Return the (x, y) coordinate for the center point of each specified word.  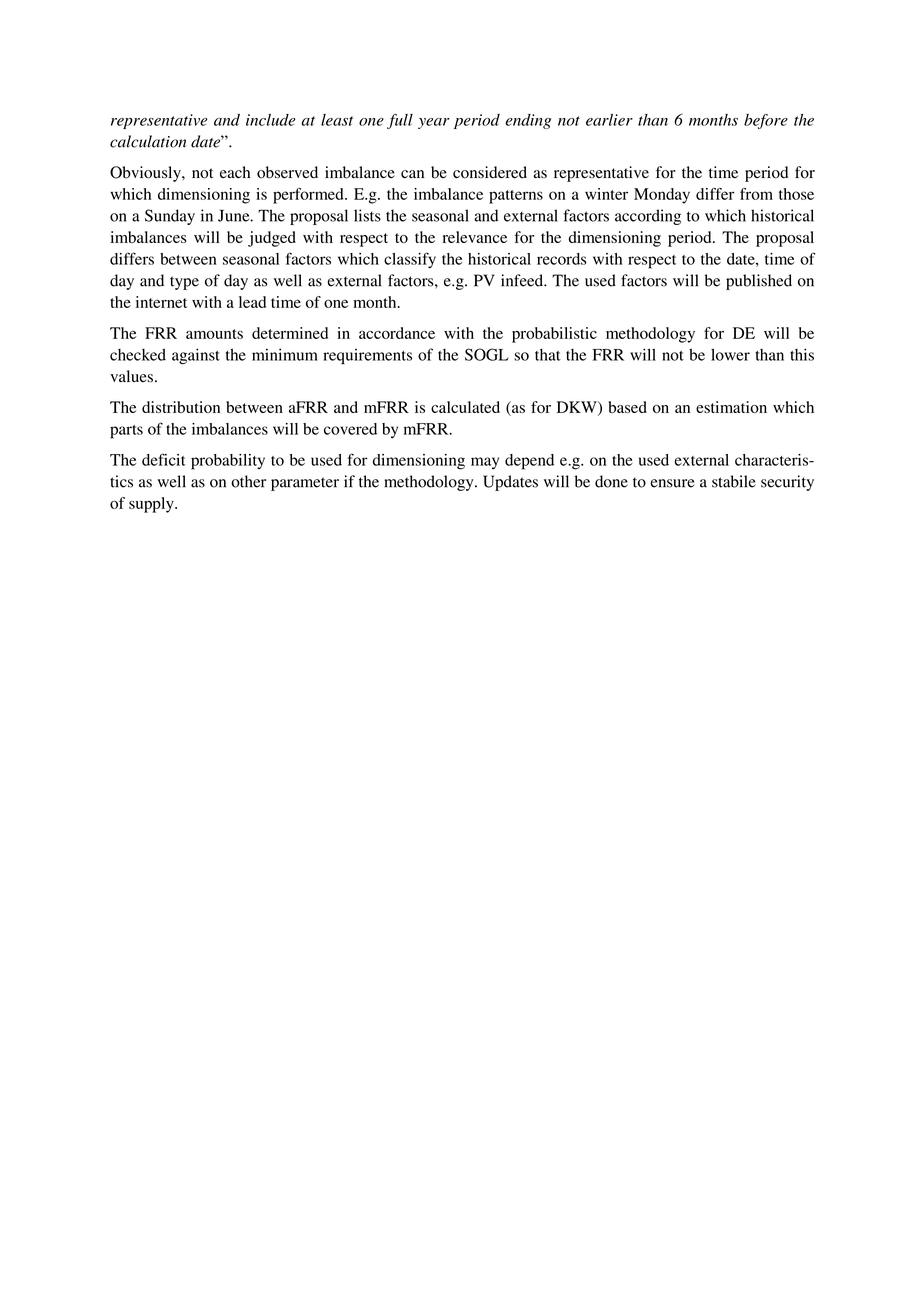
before (766, 121)
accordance (397, 333)
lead (252, 302)
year (434, 123)
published (759, 282)
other (248, 481)
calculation (148, 141)
